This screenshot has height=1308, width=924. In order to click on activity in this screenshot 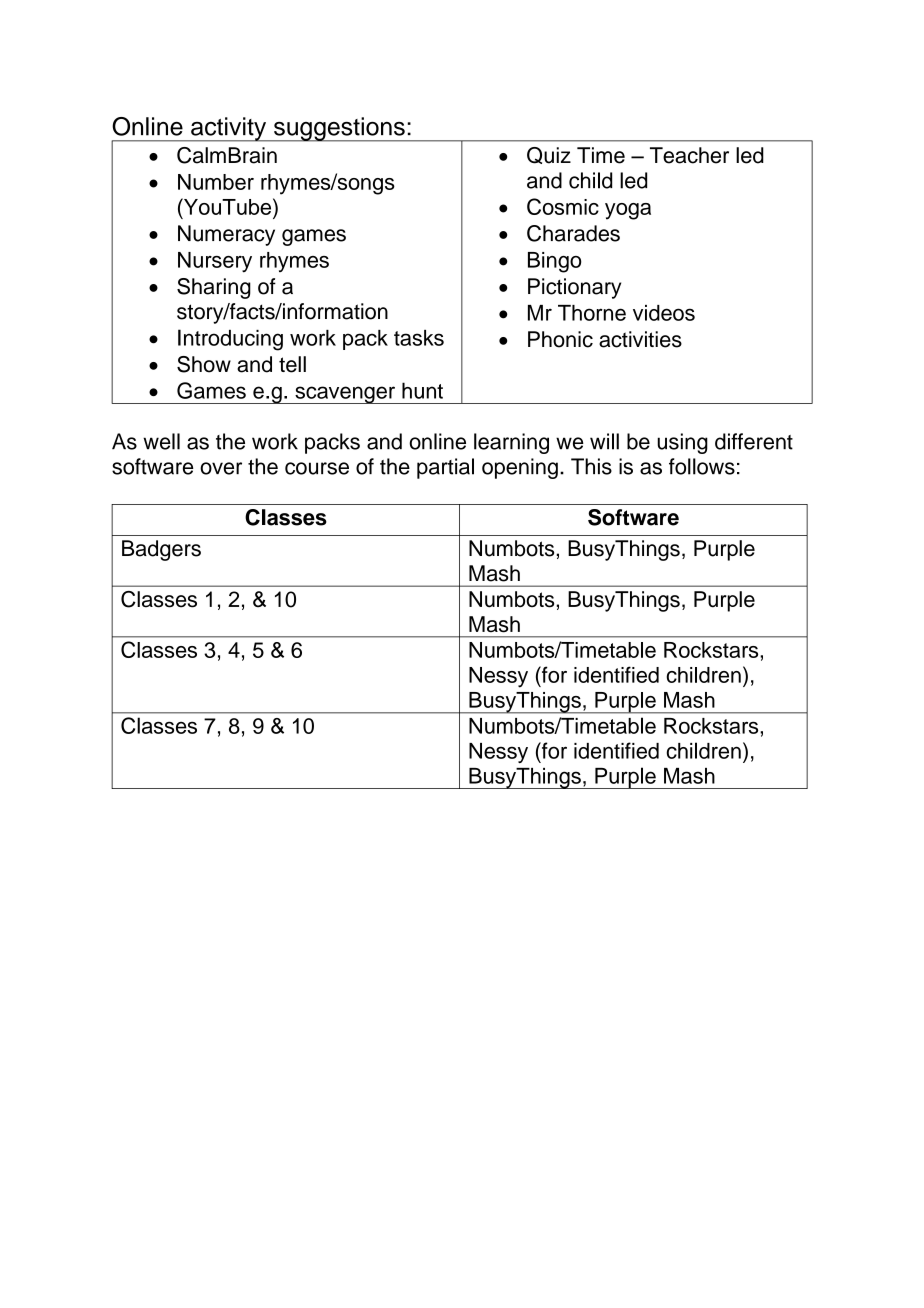, I will do `click(229, 129)`.
